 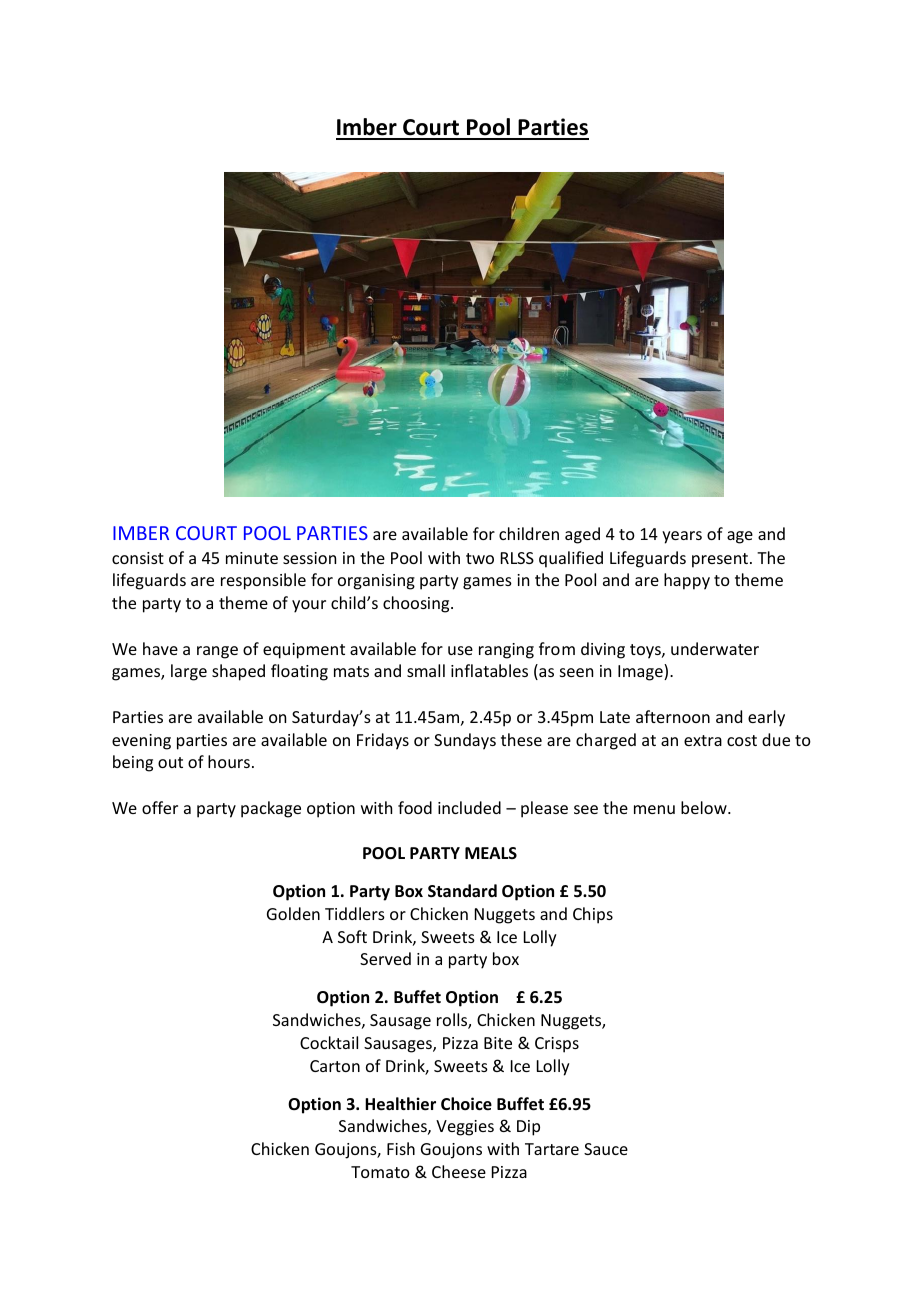 I want to click on two, so click(x=480, y=558).
